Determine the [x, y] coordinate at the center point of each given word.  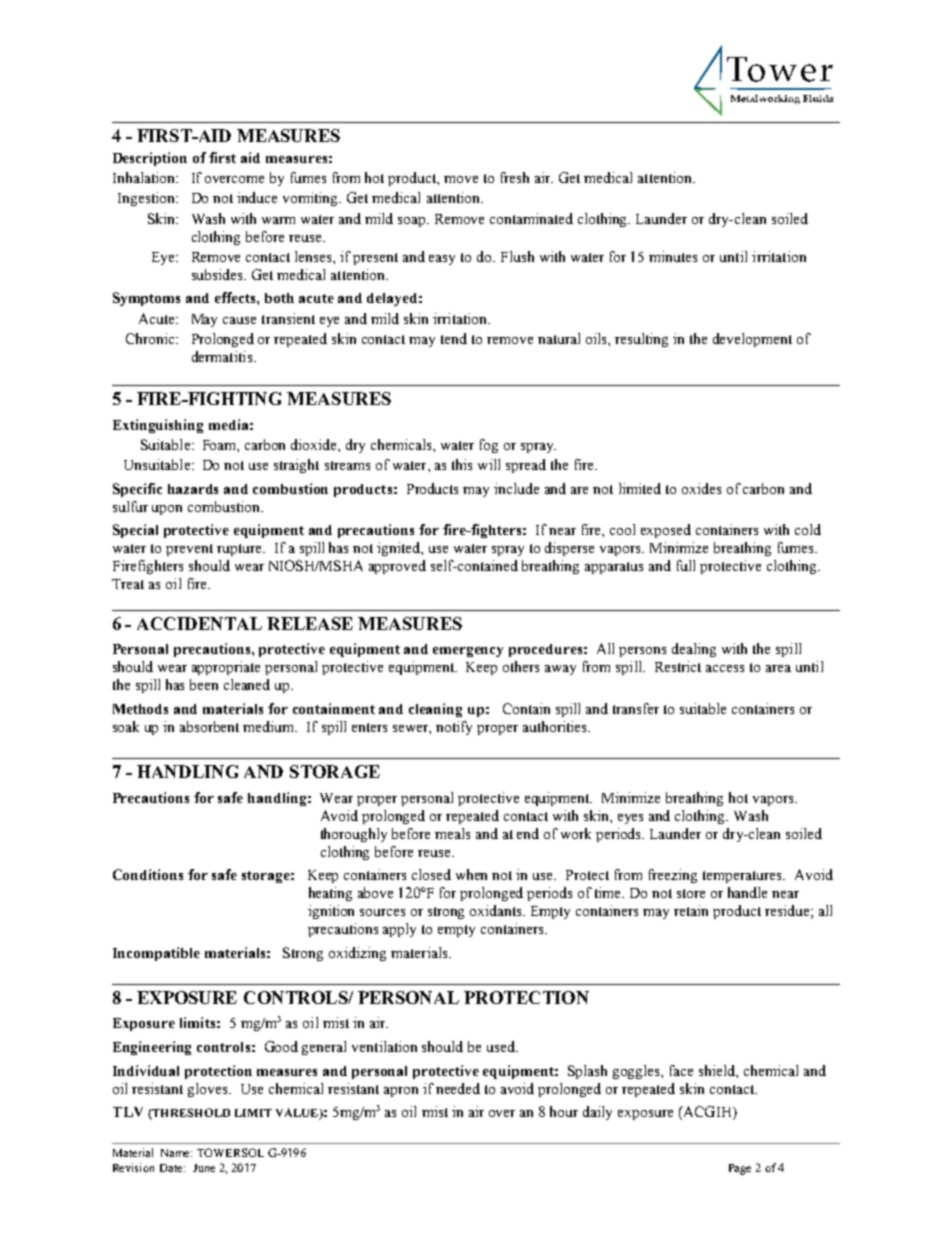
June [204, 1168]
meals [452, 833]
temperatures [743, 877]
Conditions [148, 874]
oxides [701, 488]
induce [257, 197]
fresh [515, 177]
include [516, 488]
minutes [673, 256]
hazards [193, 489]
